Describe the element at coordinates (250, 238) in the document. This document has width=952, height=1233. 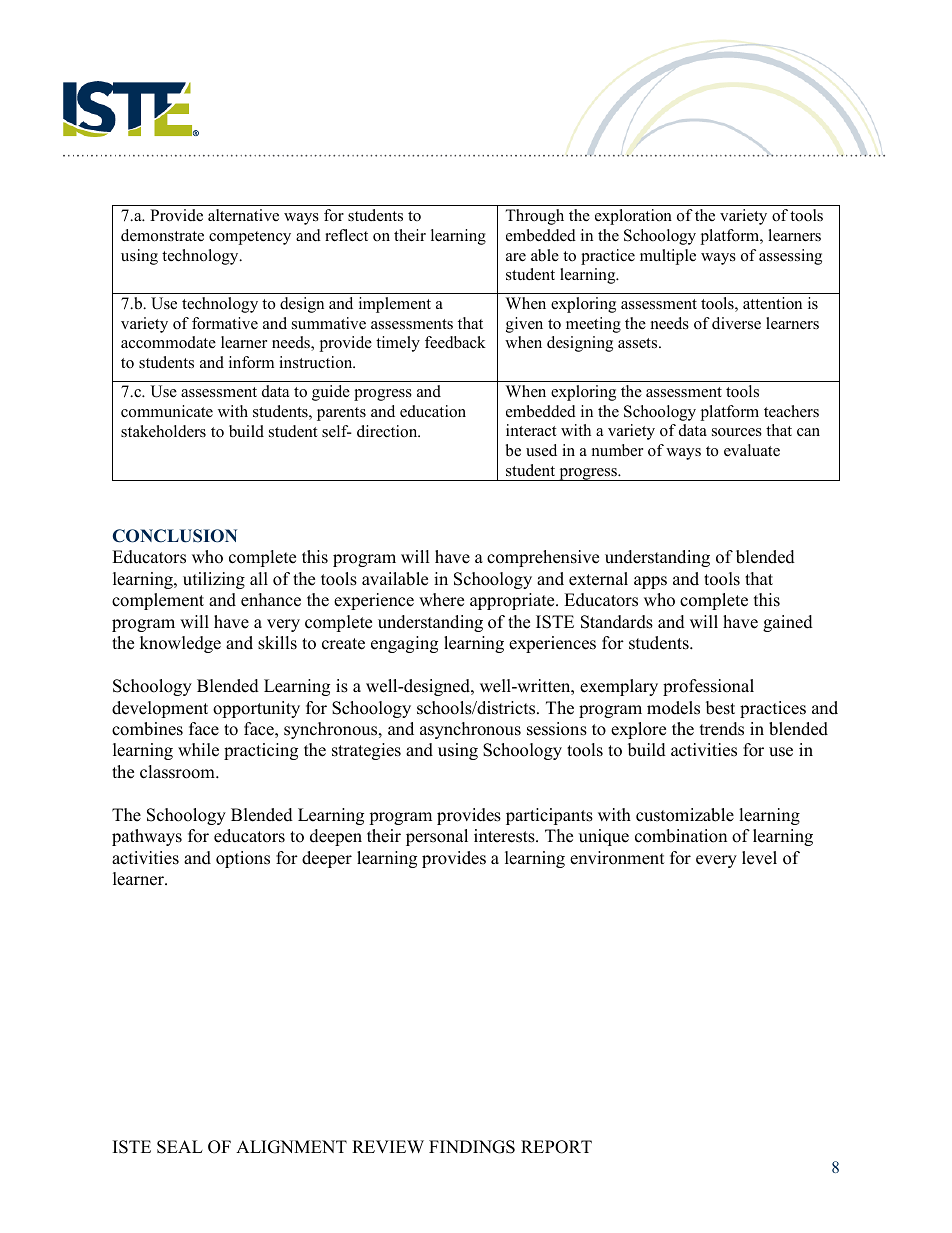
I see `competency` at that location.
